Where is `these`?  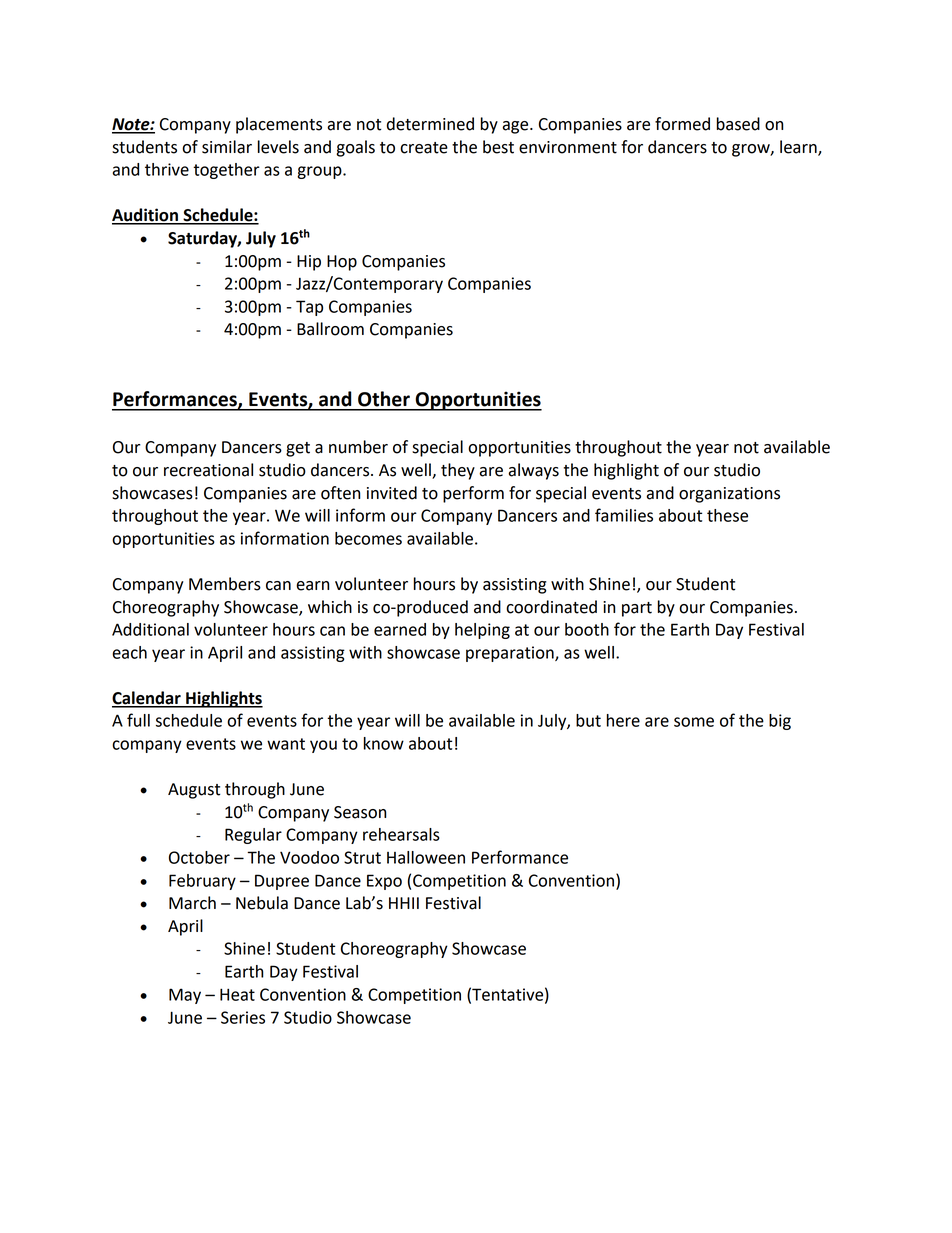
these is located at coordinates (727, 515).
